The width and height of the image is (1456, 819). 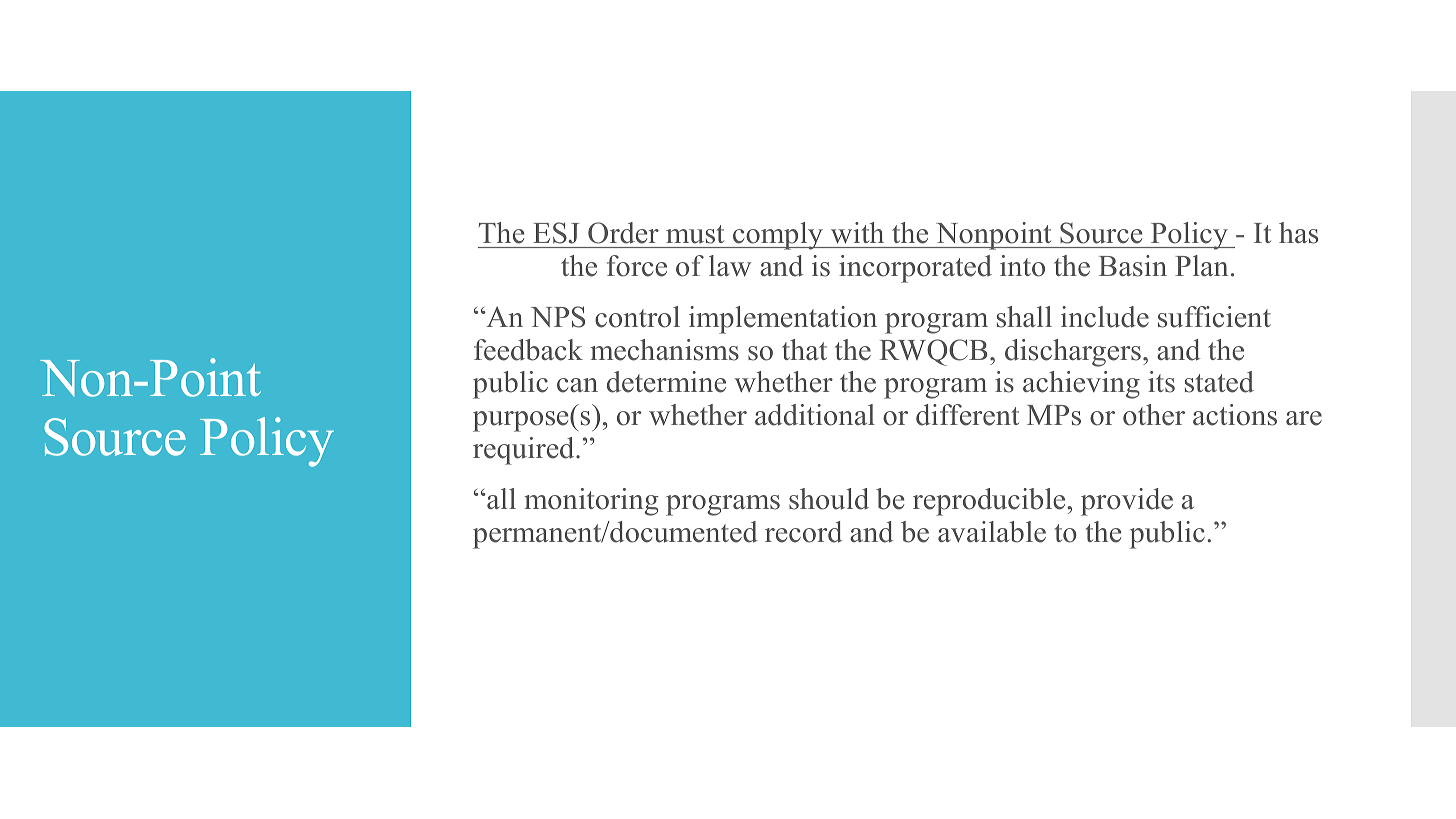 I want to click on can, so click(x=577, y=385).
